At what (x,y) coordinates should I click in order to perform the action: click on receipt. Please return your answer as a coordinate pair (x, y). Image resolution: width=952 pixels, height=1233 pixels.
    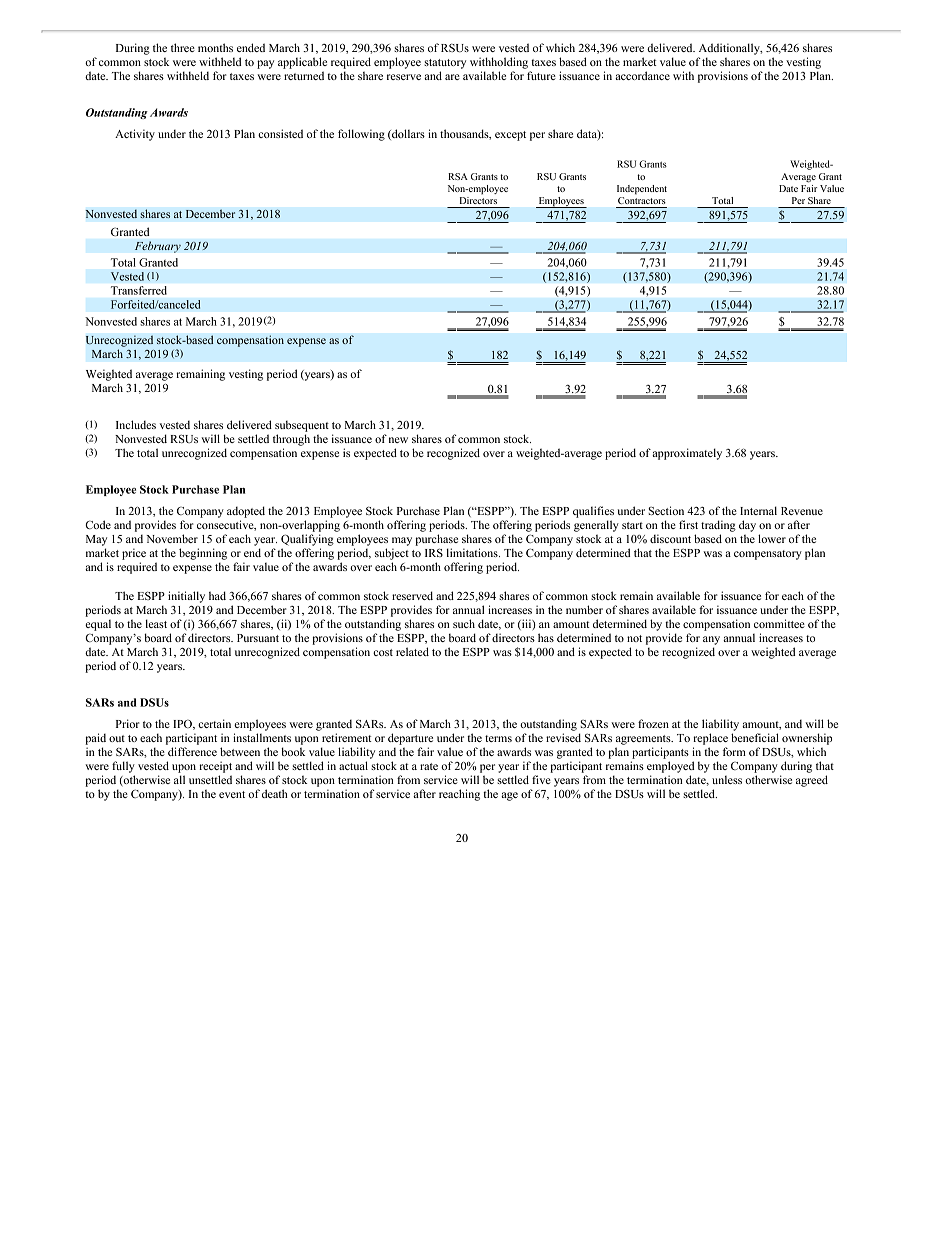
    Looking at the image, I should click on (215, 767).
